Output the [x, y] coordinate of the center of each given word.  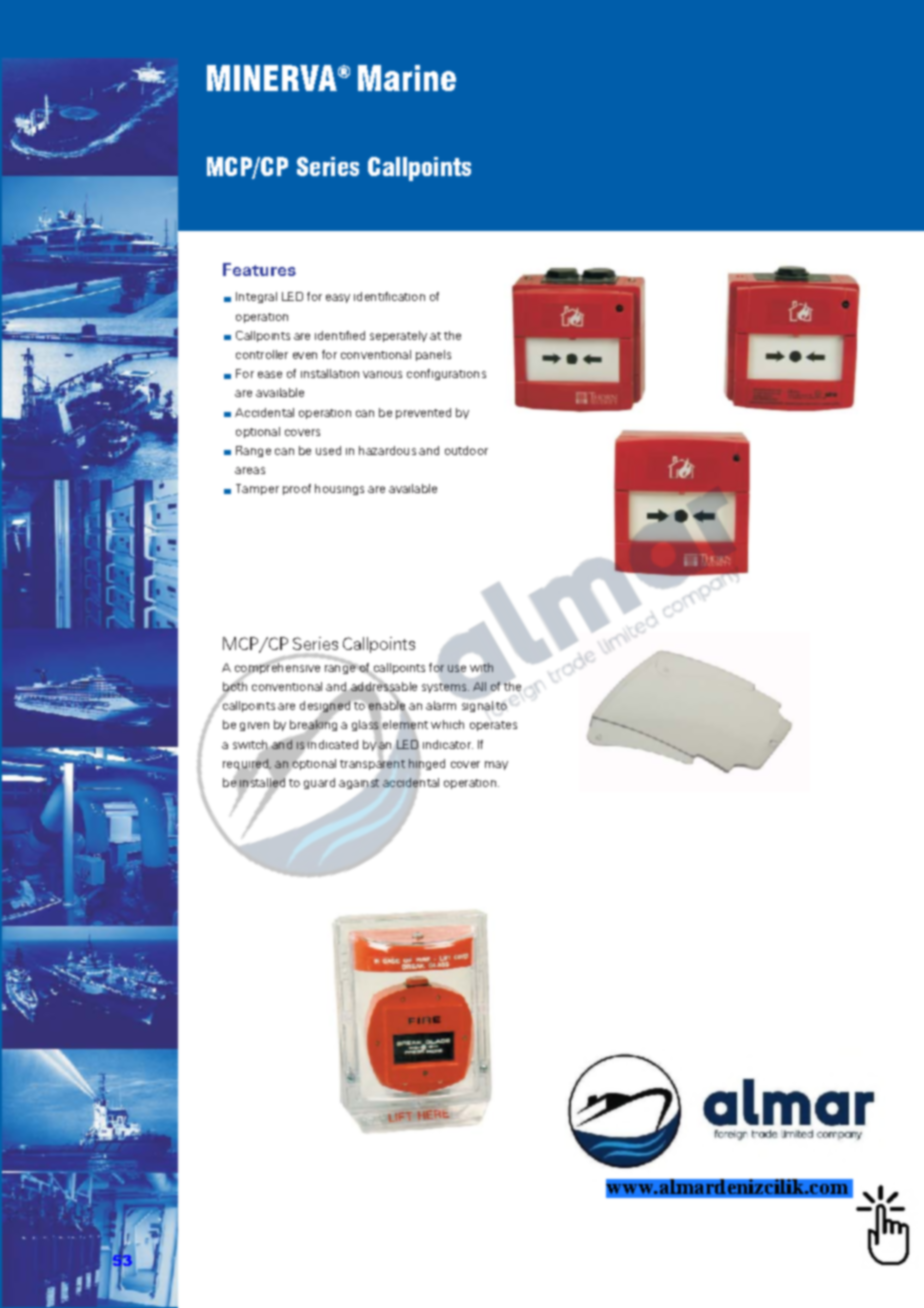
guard [319, 783]
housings [339, 489]
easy [338, 298]
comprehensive [277, 668]
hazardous [387, 450]
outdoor [466, 450]
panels [433, 355]
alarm [441, 705]
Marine [407, 78]
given [254, 726]
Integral [256, 297]
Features [259, 269]
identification [389, 296]
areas [250, 470]
